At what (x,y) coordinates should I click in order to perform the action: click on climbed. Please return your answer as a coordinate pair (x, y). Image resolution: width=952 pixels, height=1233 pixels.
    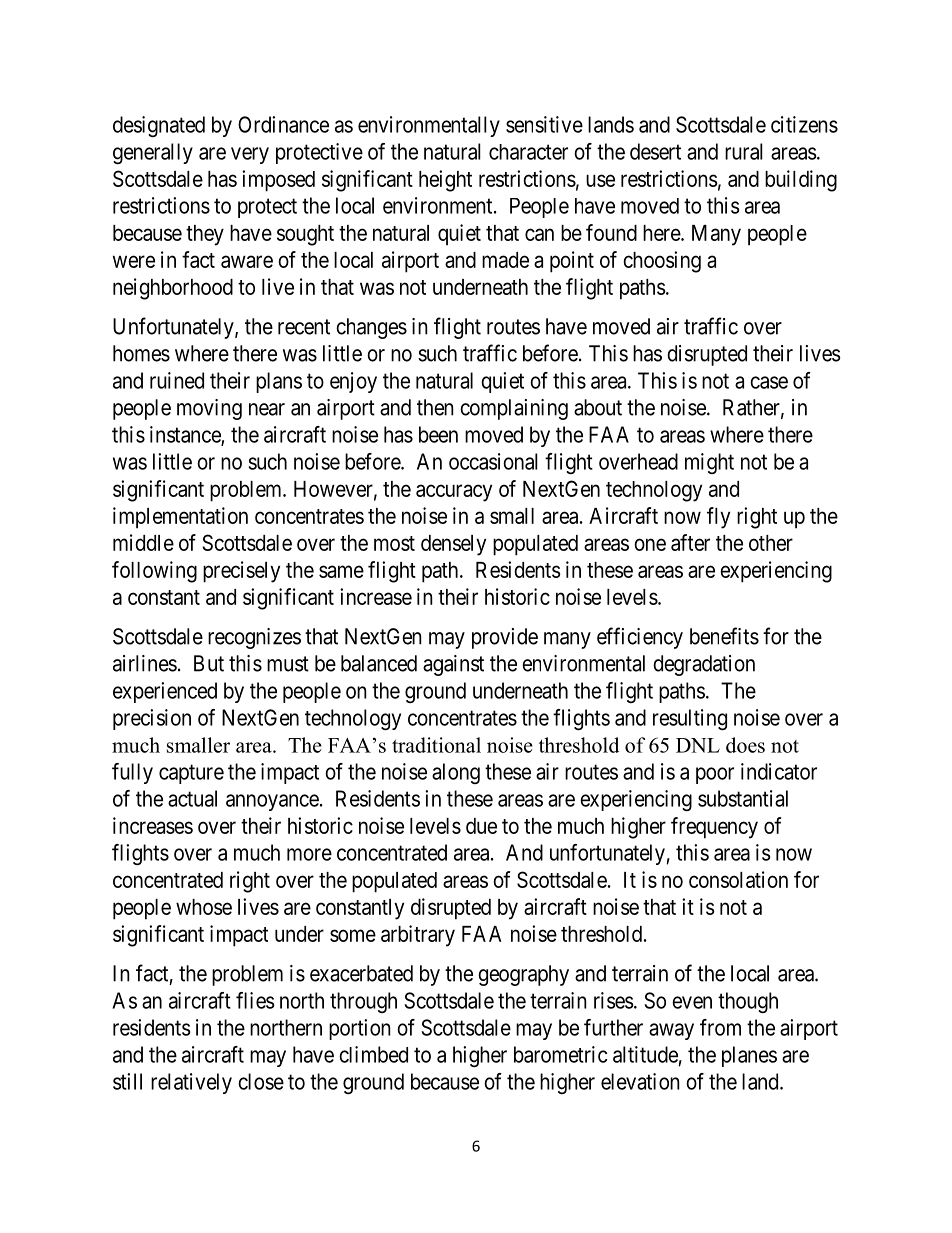
    Looking at the image, I should click on (373, 1054).
